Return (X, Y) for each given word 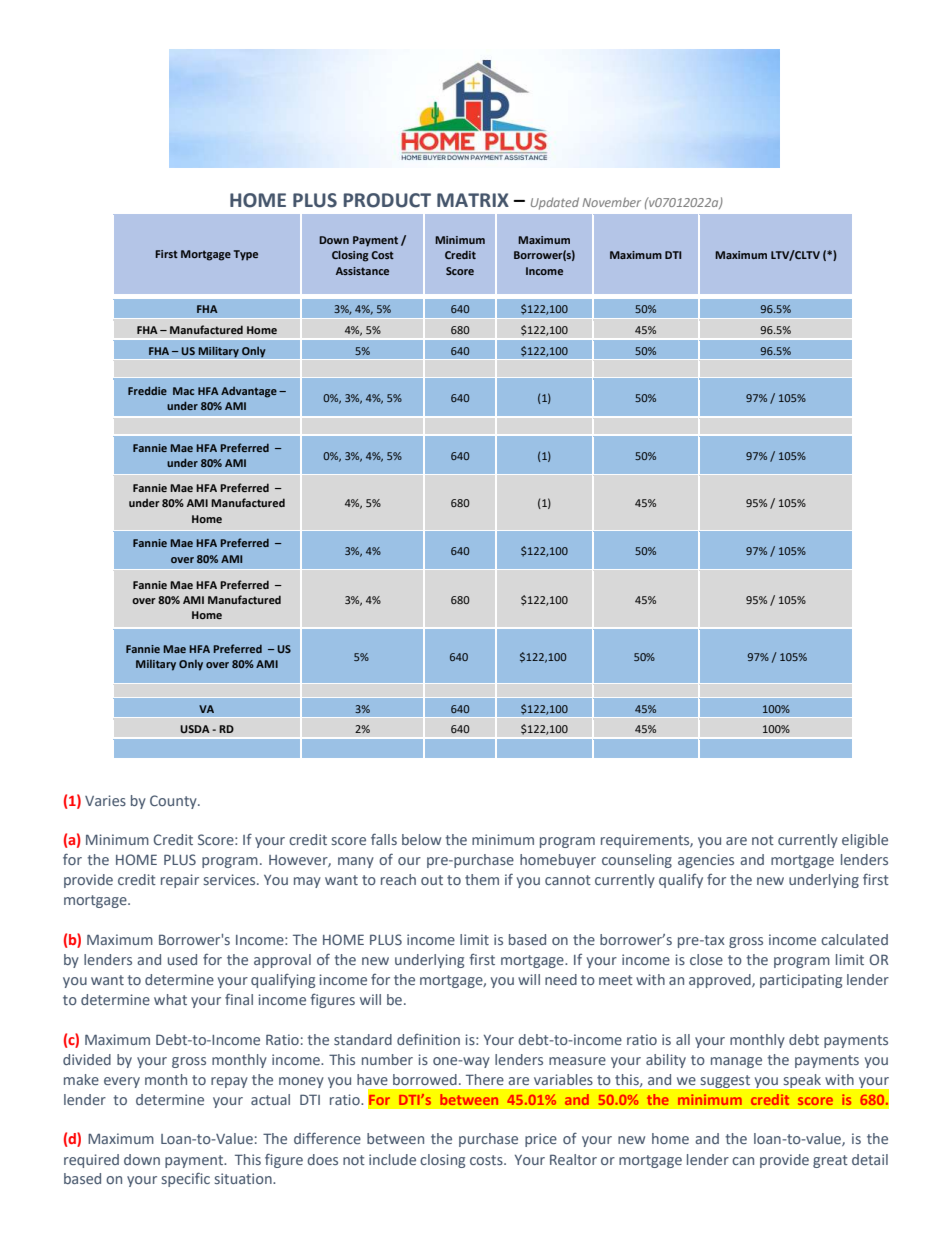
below (421, 839)
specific (186, 1179)
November (611, 202)
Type (246, 255)
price (541, 1140)
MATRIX (473, 200)
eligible (865, 841)
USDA (195, 729)
